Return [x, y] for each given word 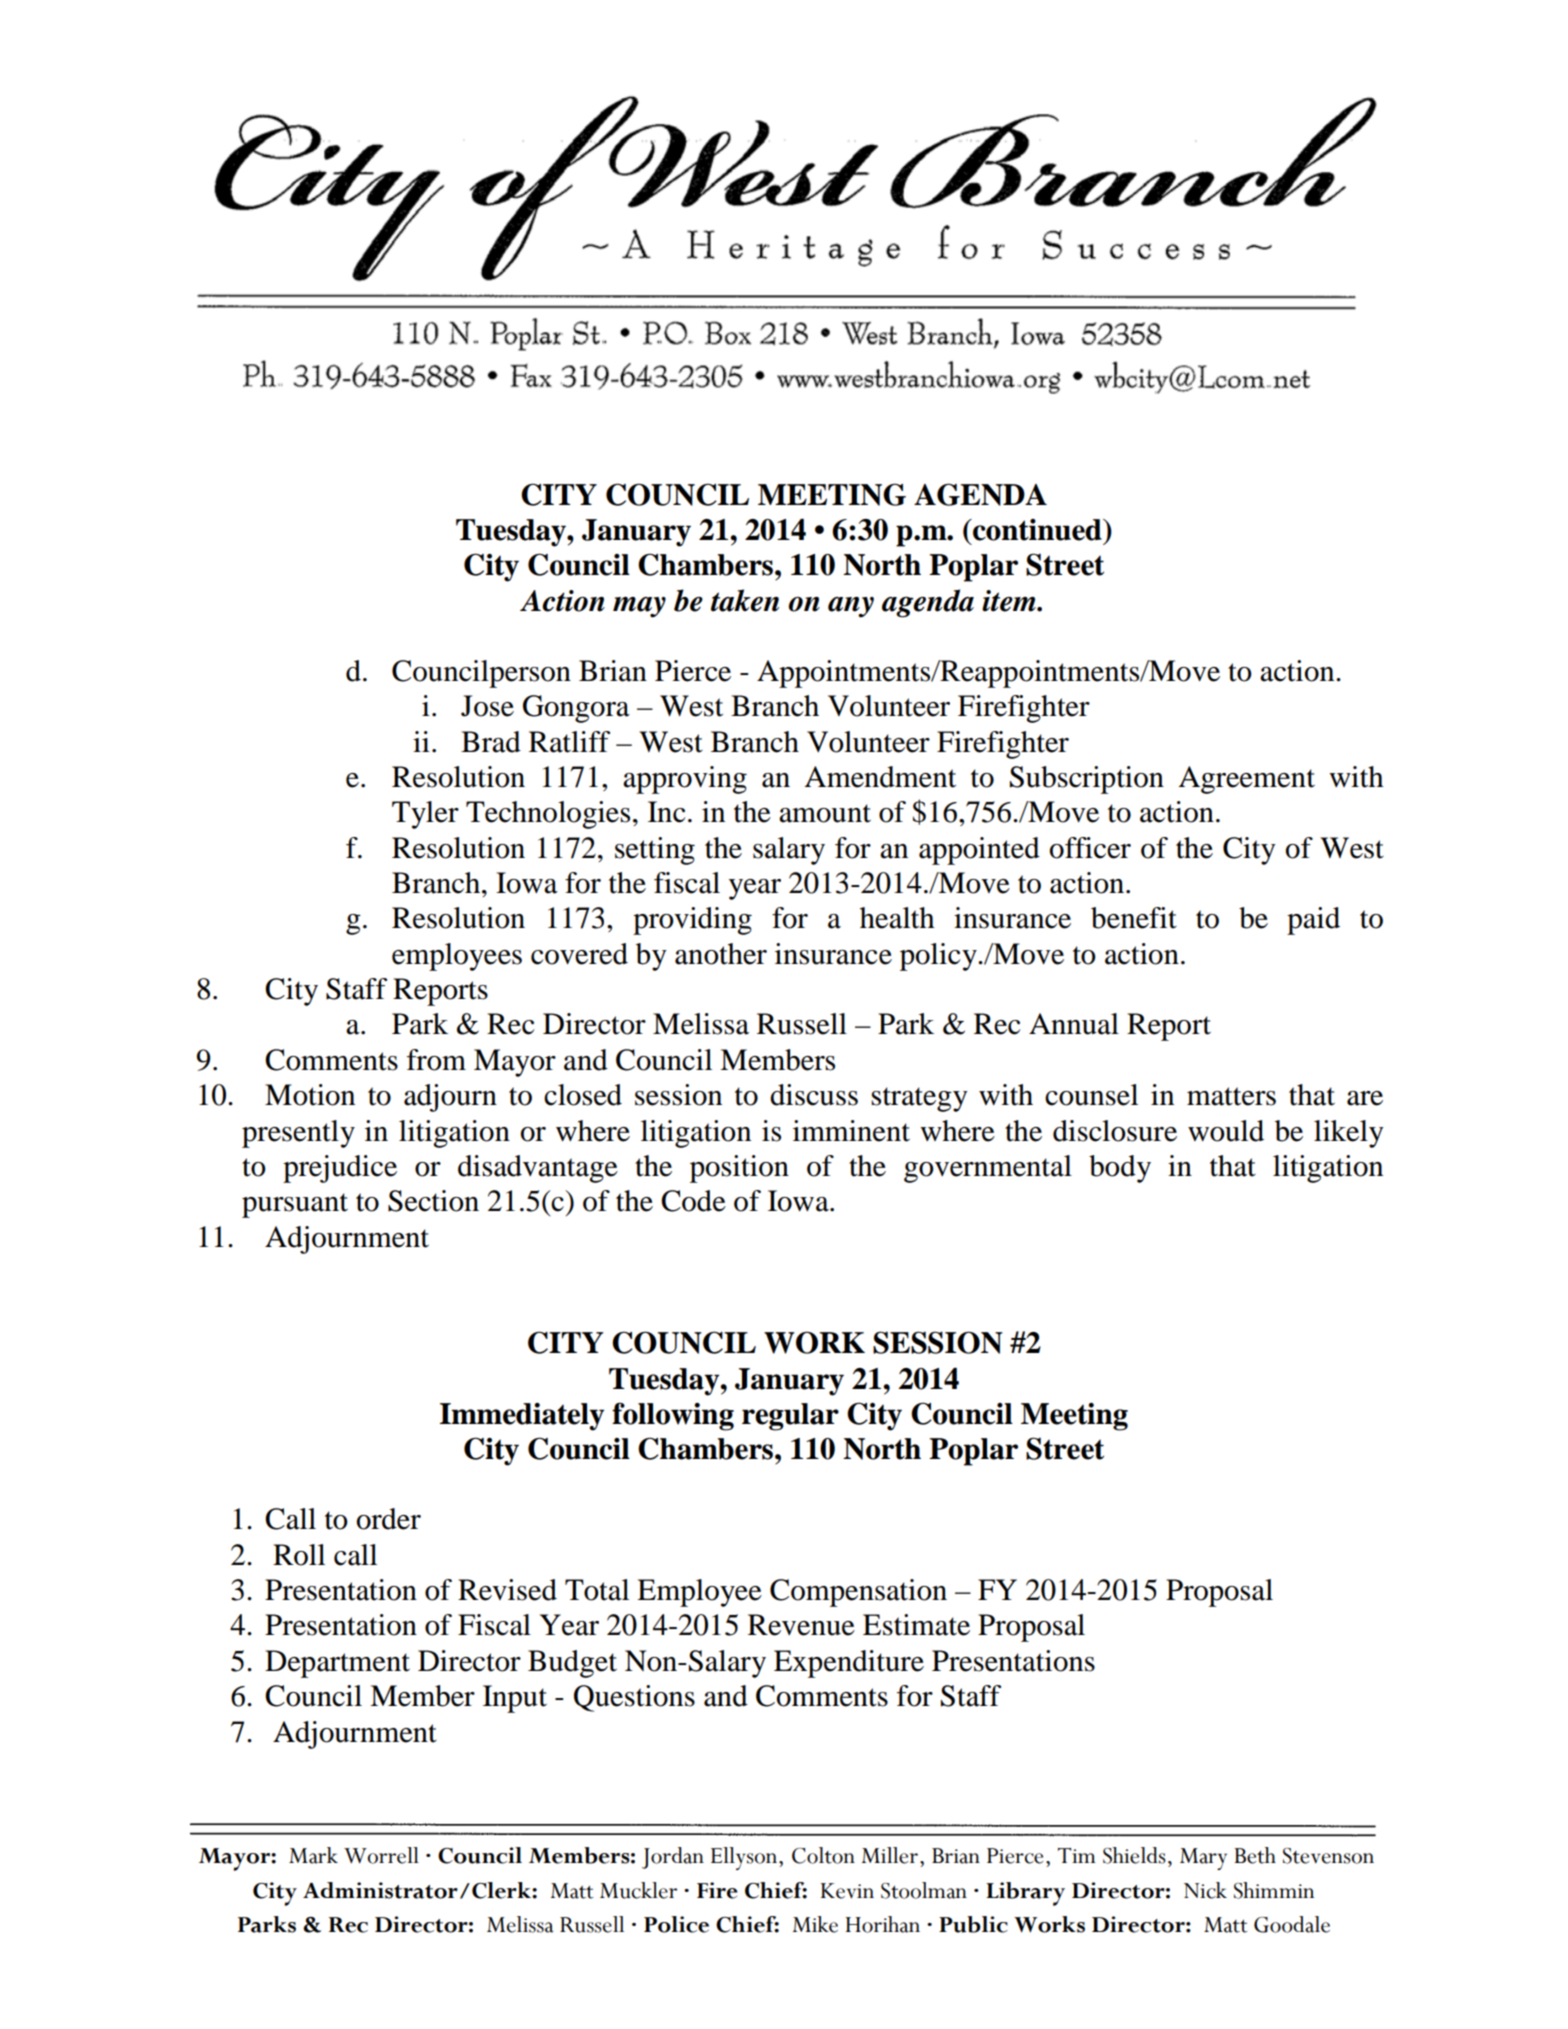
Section [433, 1201]
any [851, 607]
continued [1037, 530]
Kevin [847, 1891]
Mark [313, 1855]
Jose [487, 706]
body [1120, 1169]
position [739, 1169]
